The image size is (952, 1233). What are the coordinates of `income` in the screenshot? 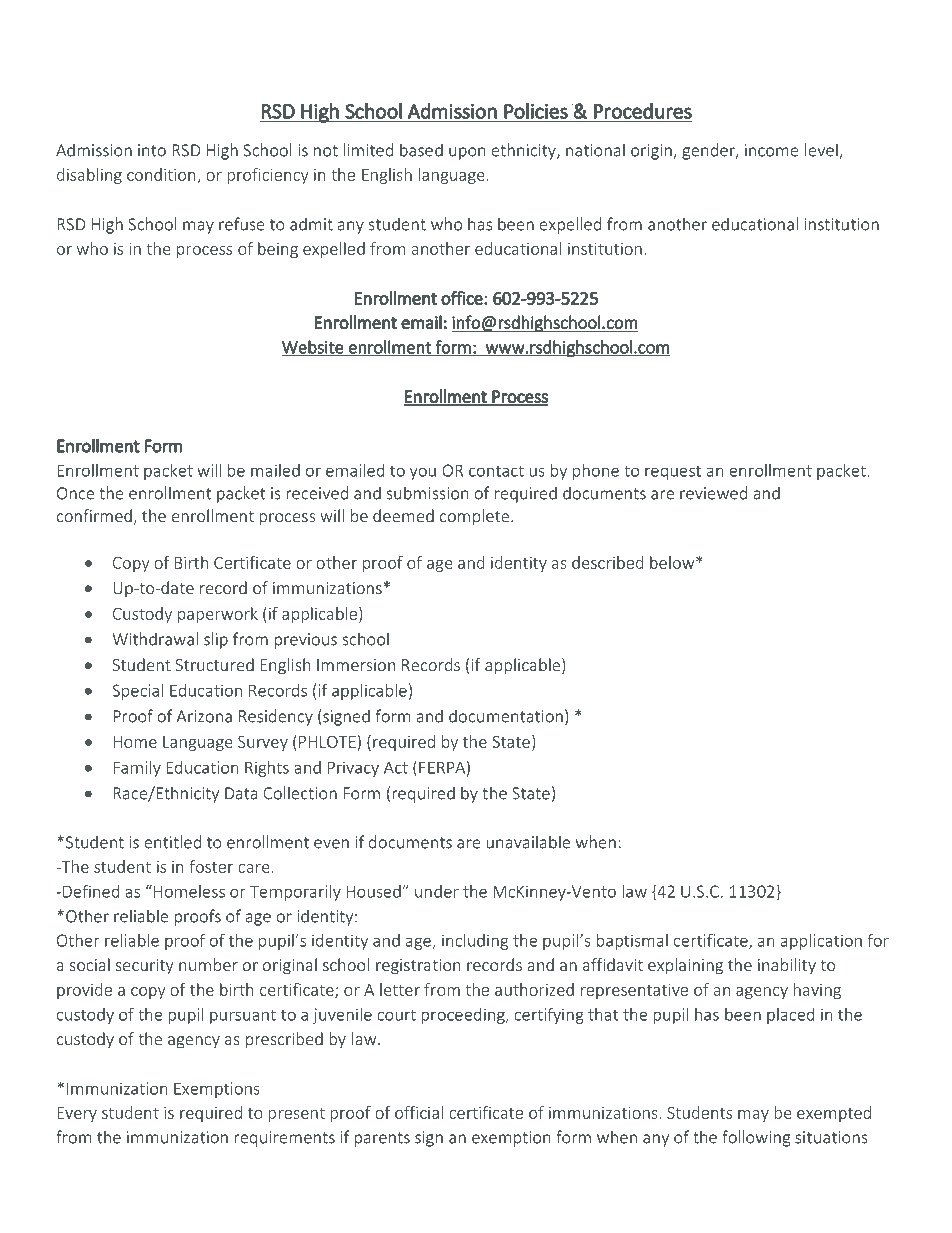 It's located at (772, 150).
